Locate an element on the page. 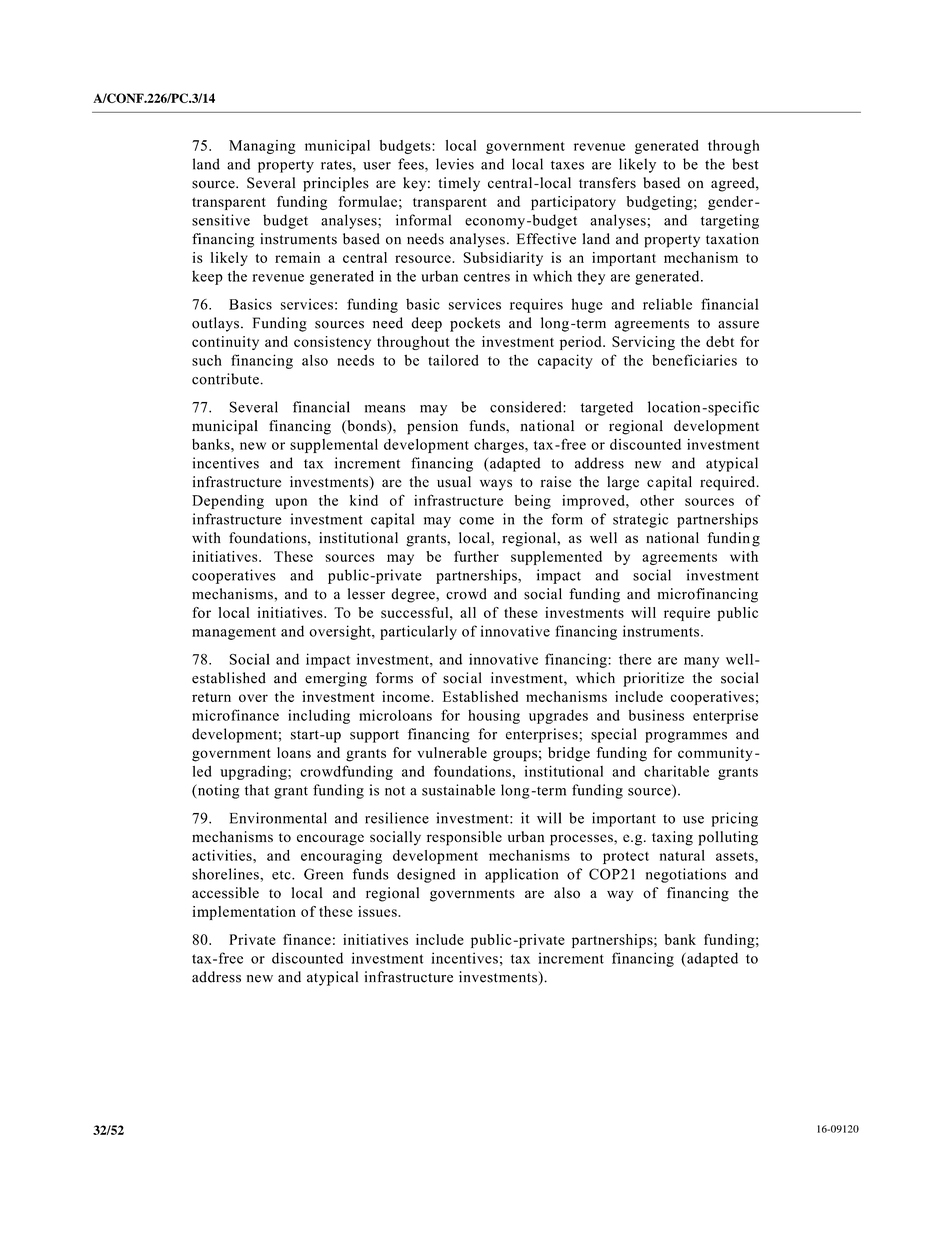 The image size is (952, 1233). levies is located at coordinates (455, 164).
